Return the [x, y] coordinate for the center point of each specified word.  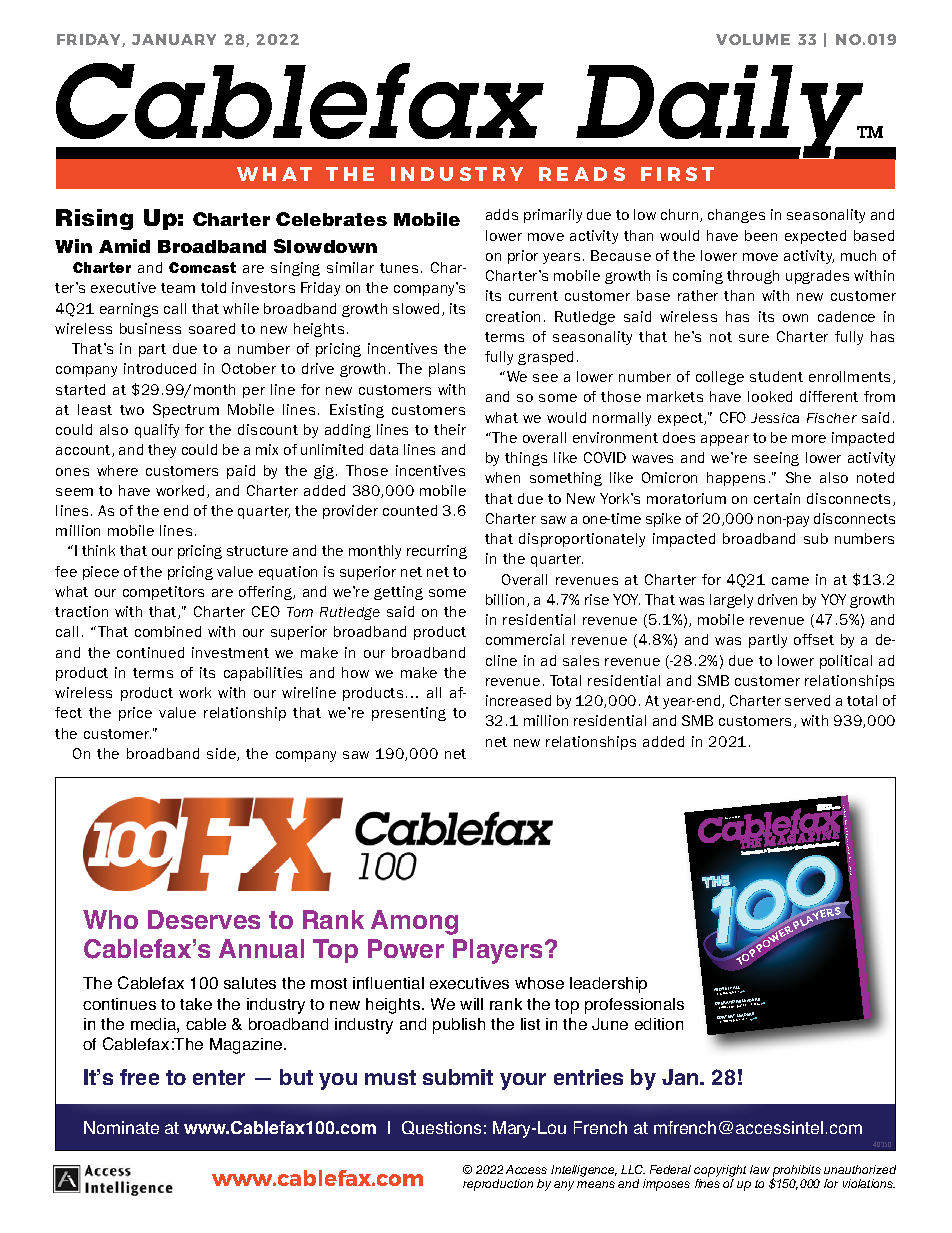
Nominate [121, 1127]
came [790, 581]
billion [507, 600]
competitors [163, 593]
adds [502, 214]
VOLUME [753, 39]
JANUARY [174, 39]
